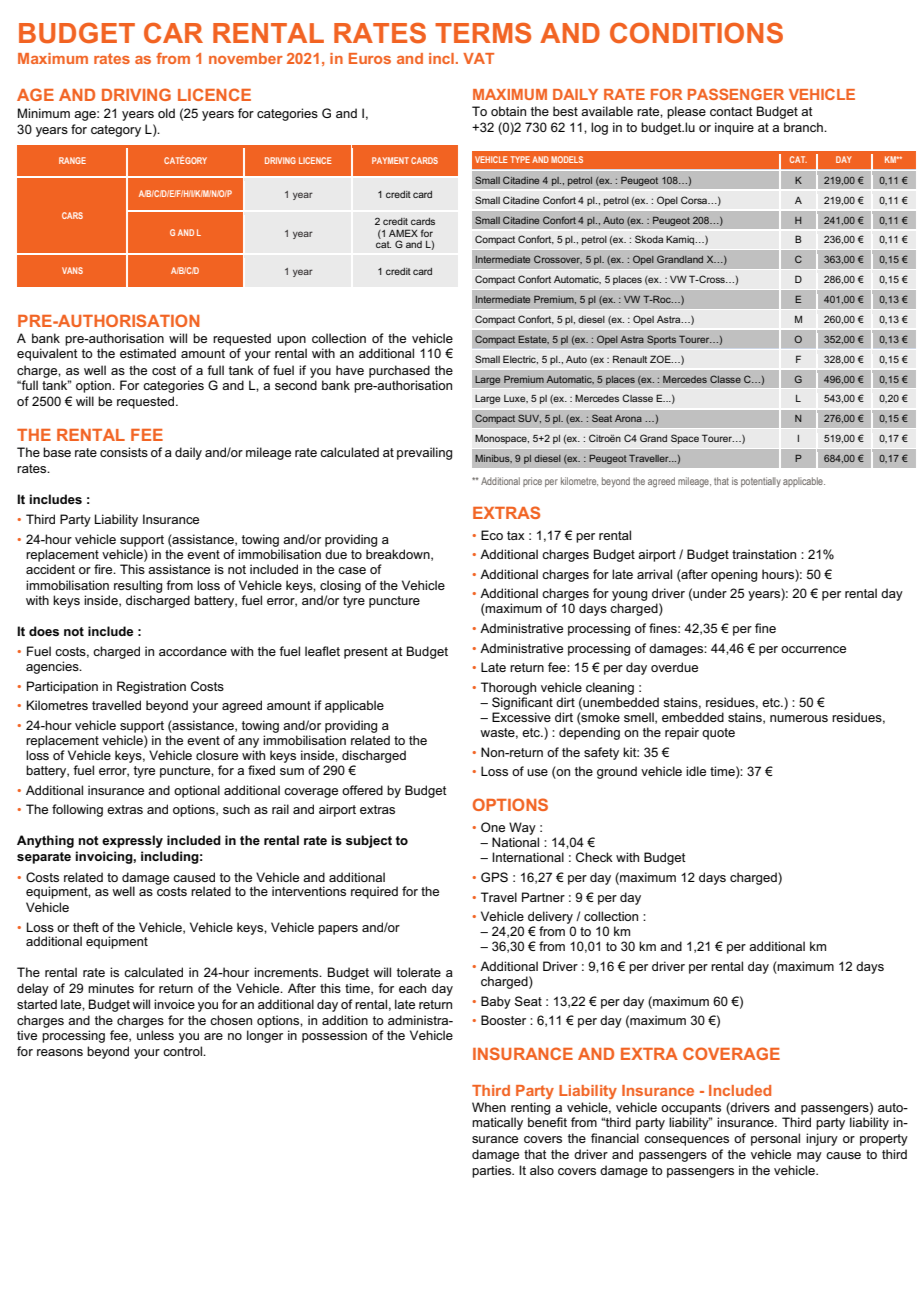  I want to click on consists, so click(124, 452).
